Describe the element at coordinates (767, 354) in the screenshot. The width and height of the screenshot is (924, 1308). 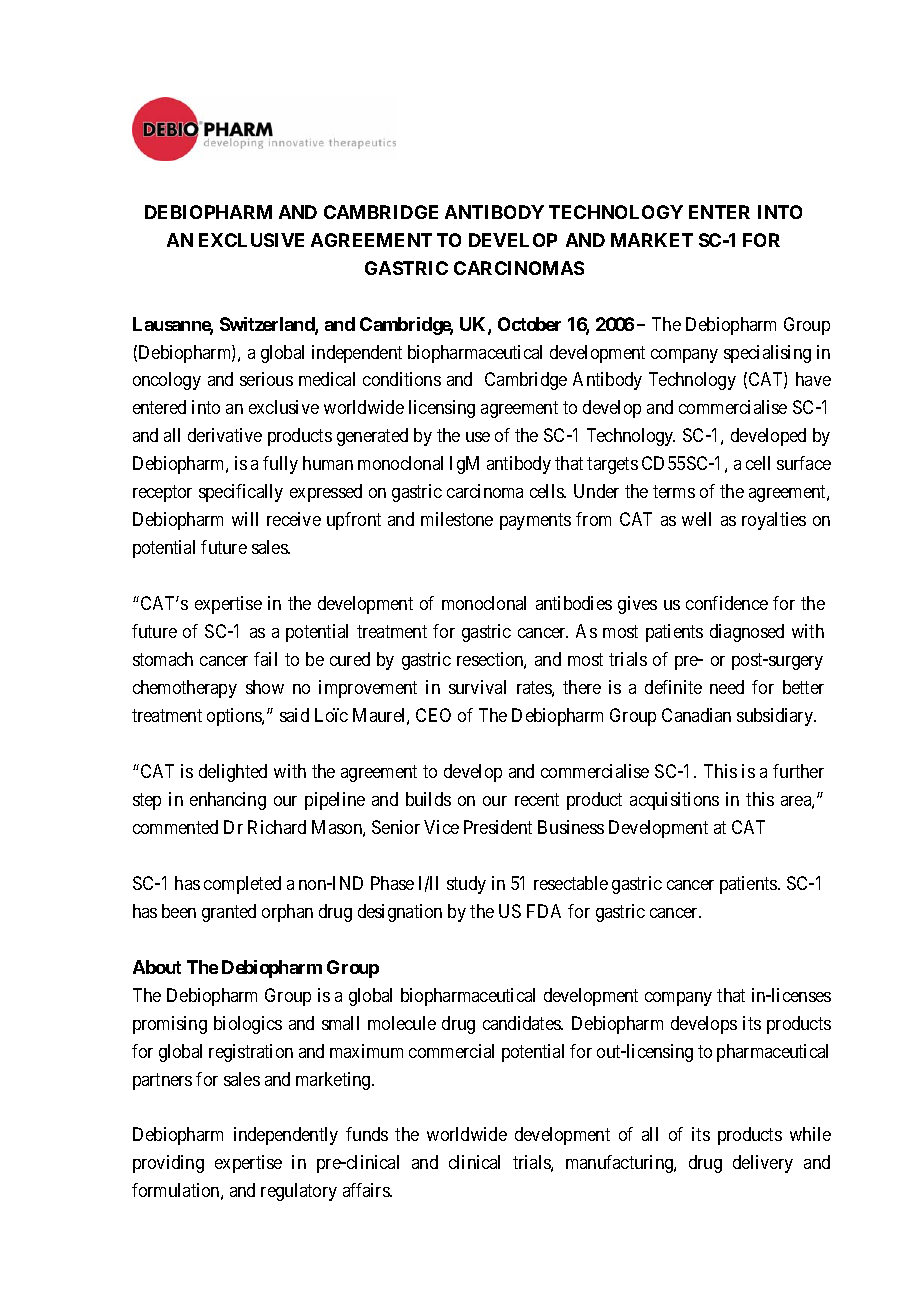
I see `specialising` at that location.
